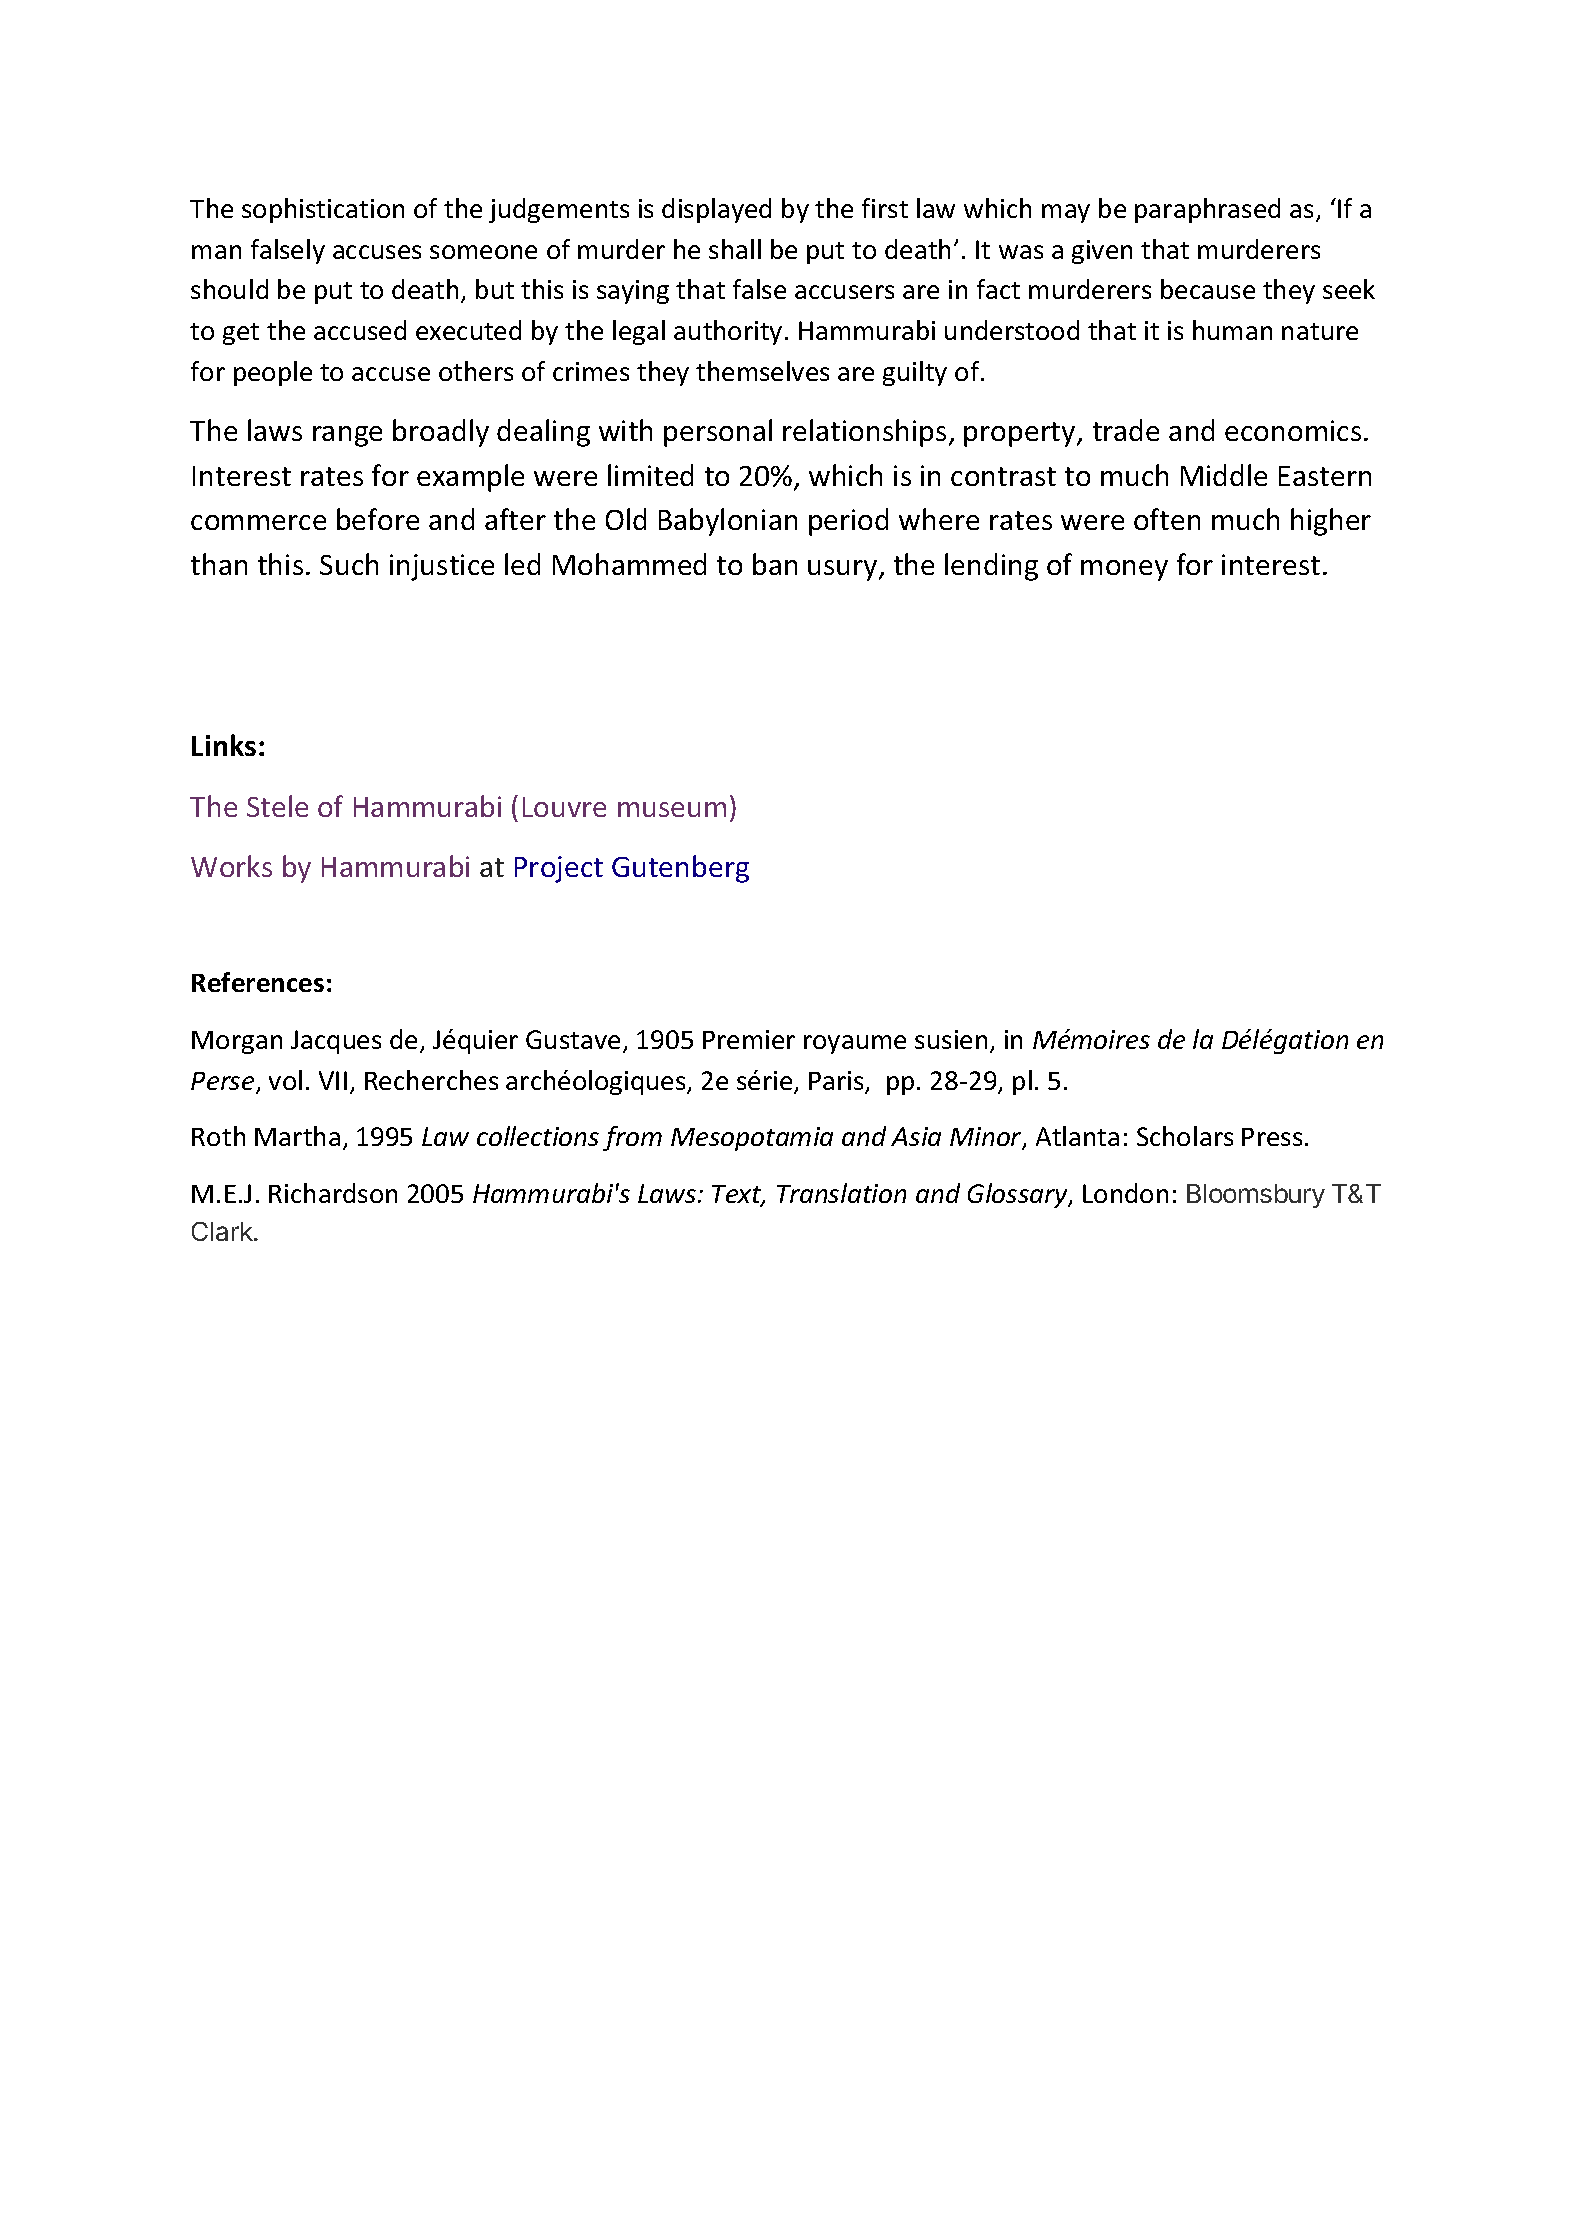 Image resolution: width=1577 pixels, height=2230 pixels. Describe the element at coordinates (258, 982) in the screenshot. I see `References` at that location.
